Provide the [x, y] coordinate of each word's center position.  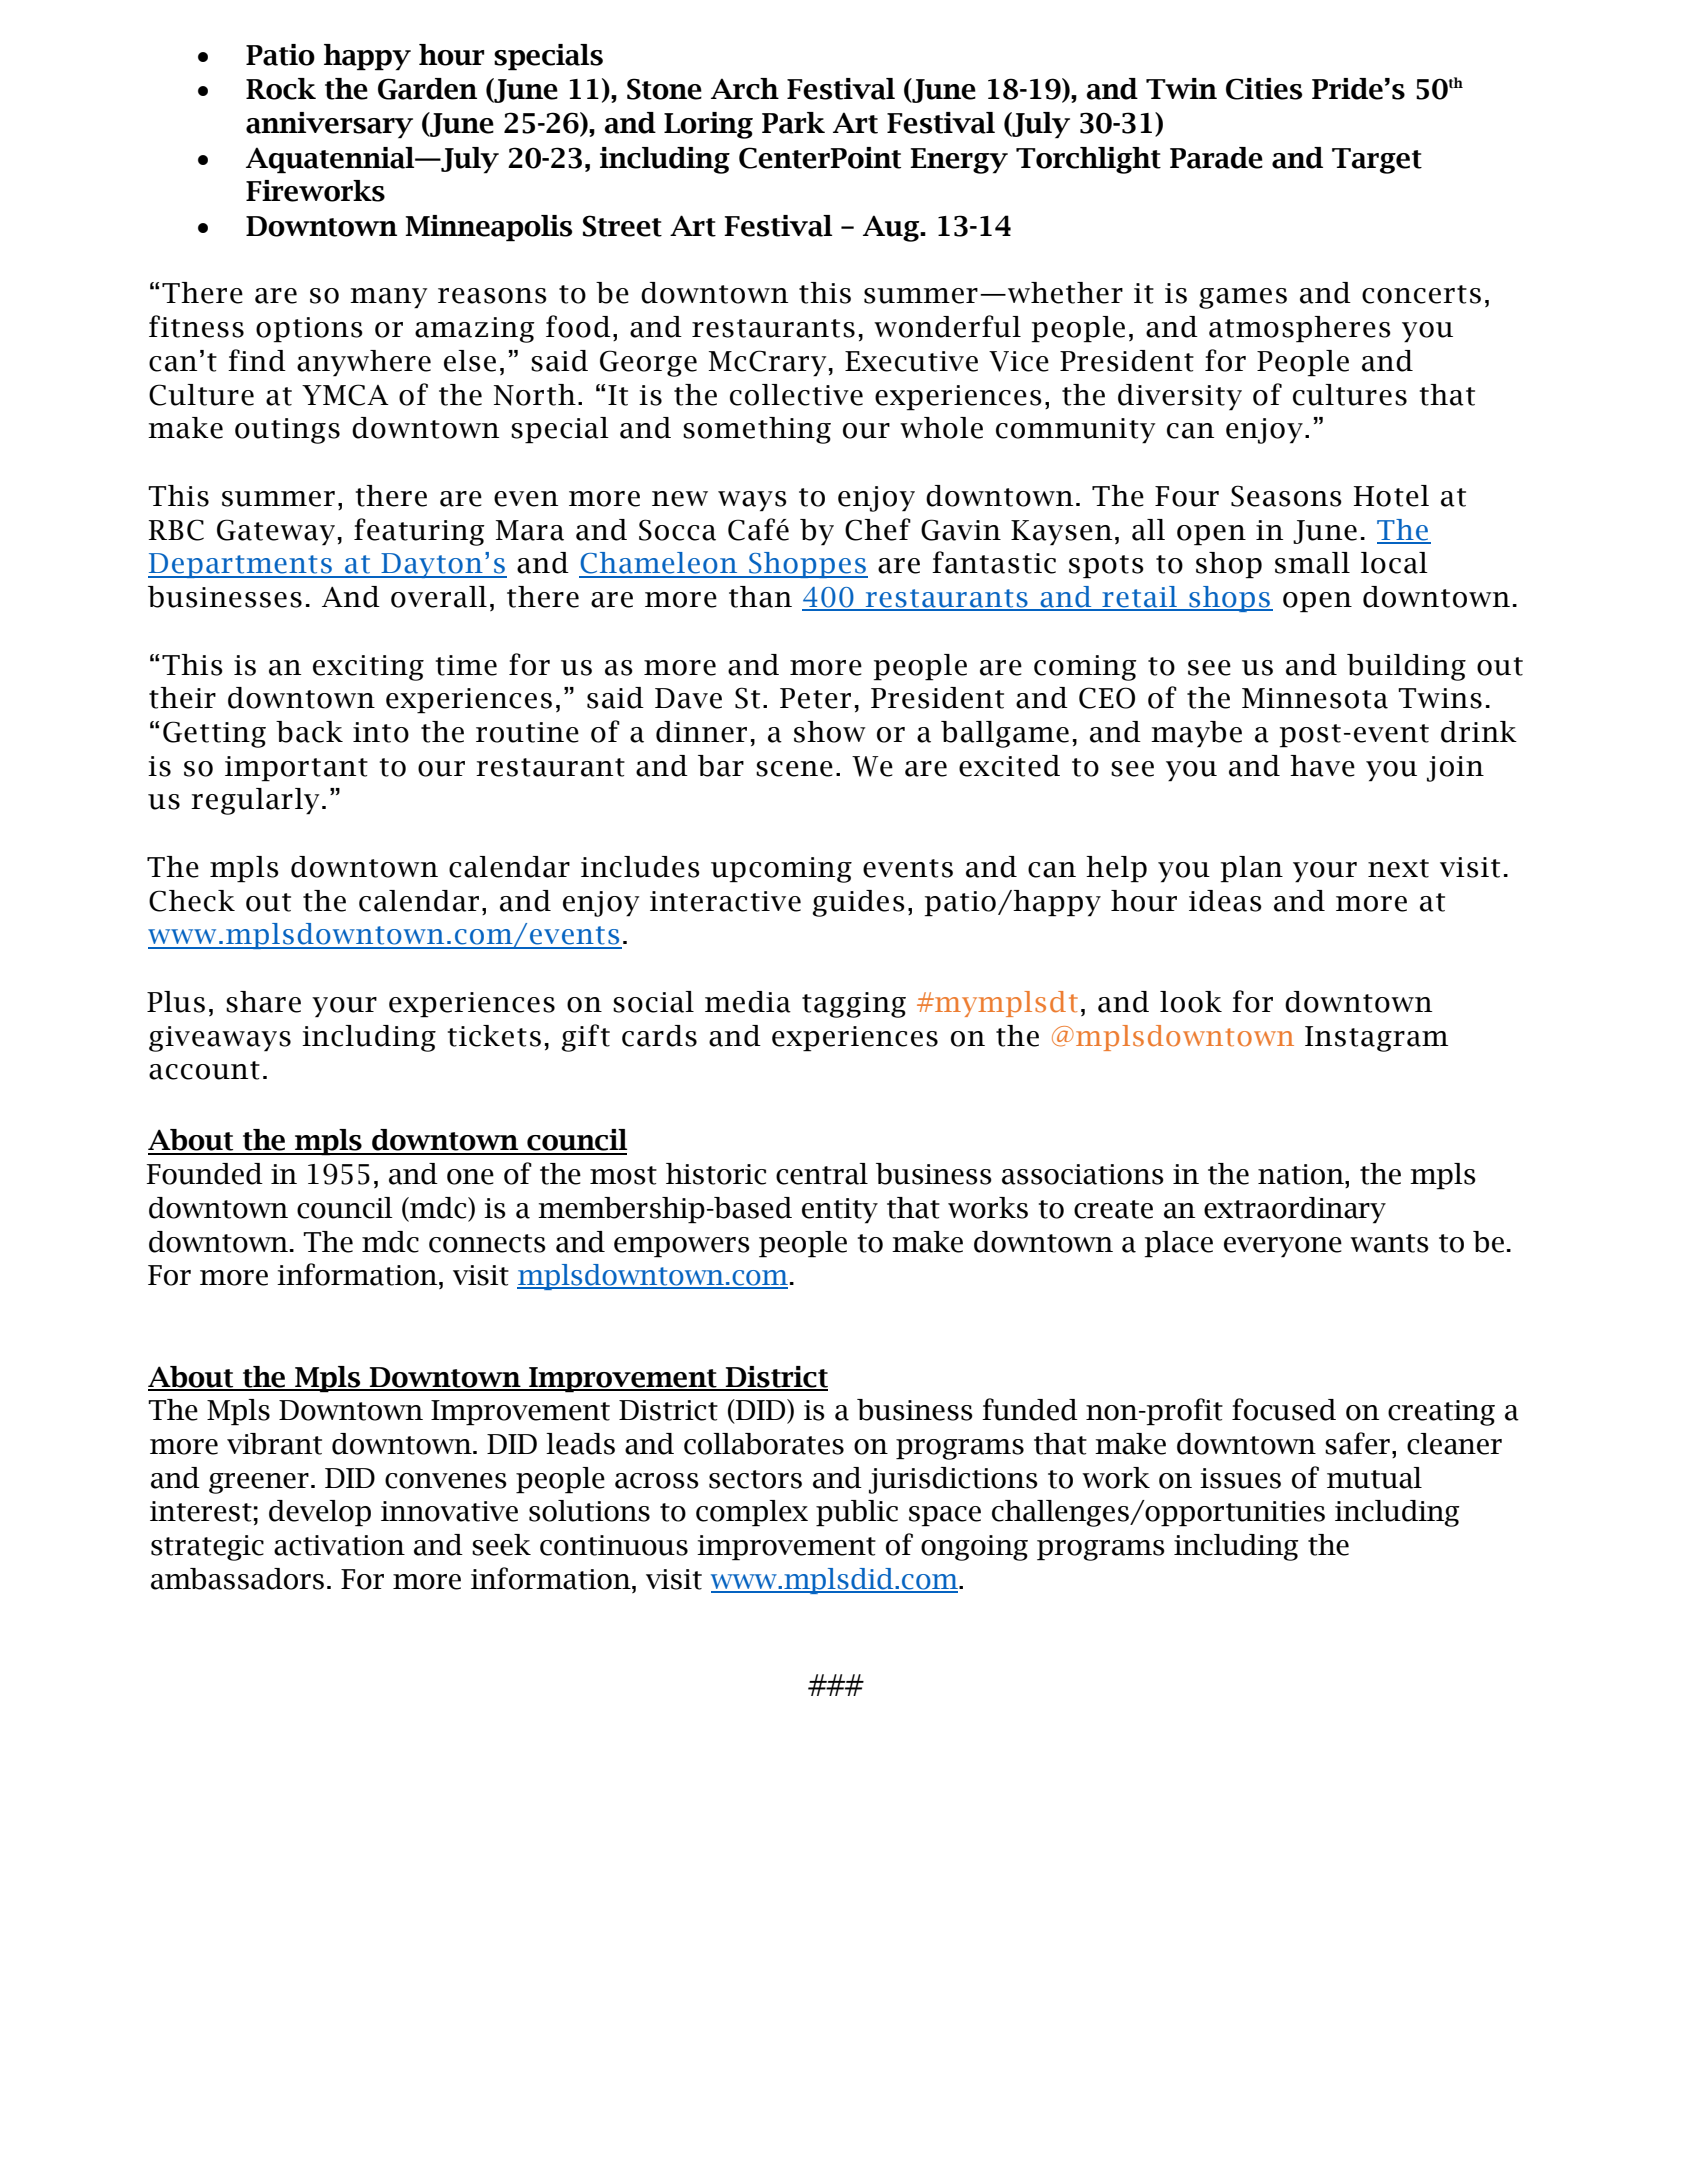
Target [1377, 161]
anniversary [329, 125]
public [857, 1513]
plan [1252, 869]
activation [339, 1545]
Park [793, 123]
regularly [255, 801]
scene [794, 769]
